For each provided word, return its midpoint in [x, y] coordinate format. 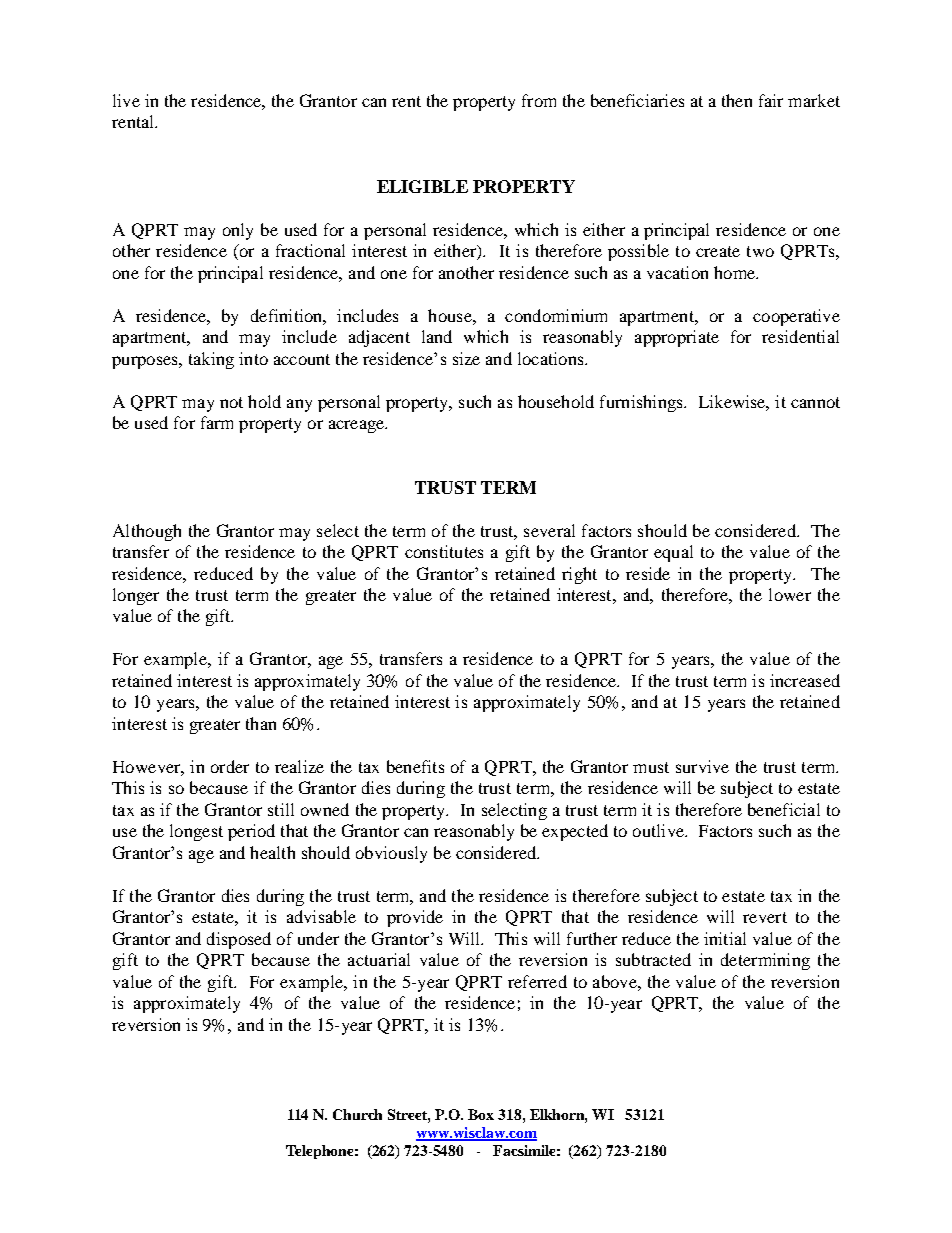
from [539, 100]
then [737, 100]
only [238, 231]
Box [481, 1114]
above [616, 981]
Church [357, 1114]
